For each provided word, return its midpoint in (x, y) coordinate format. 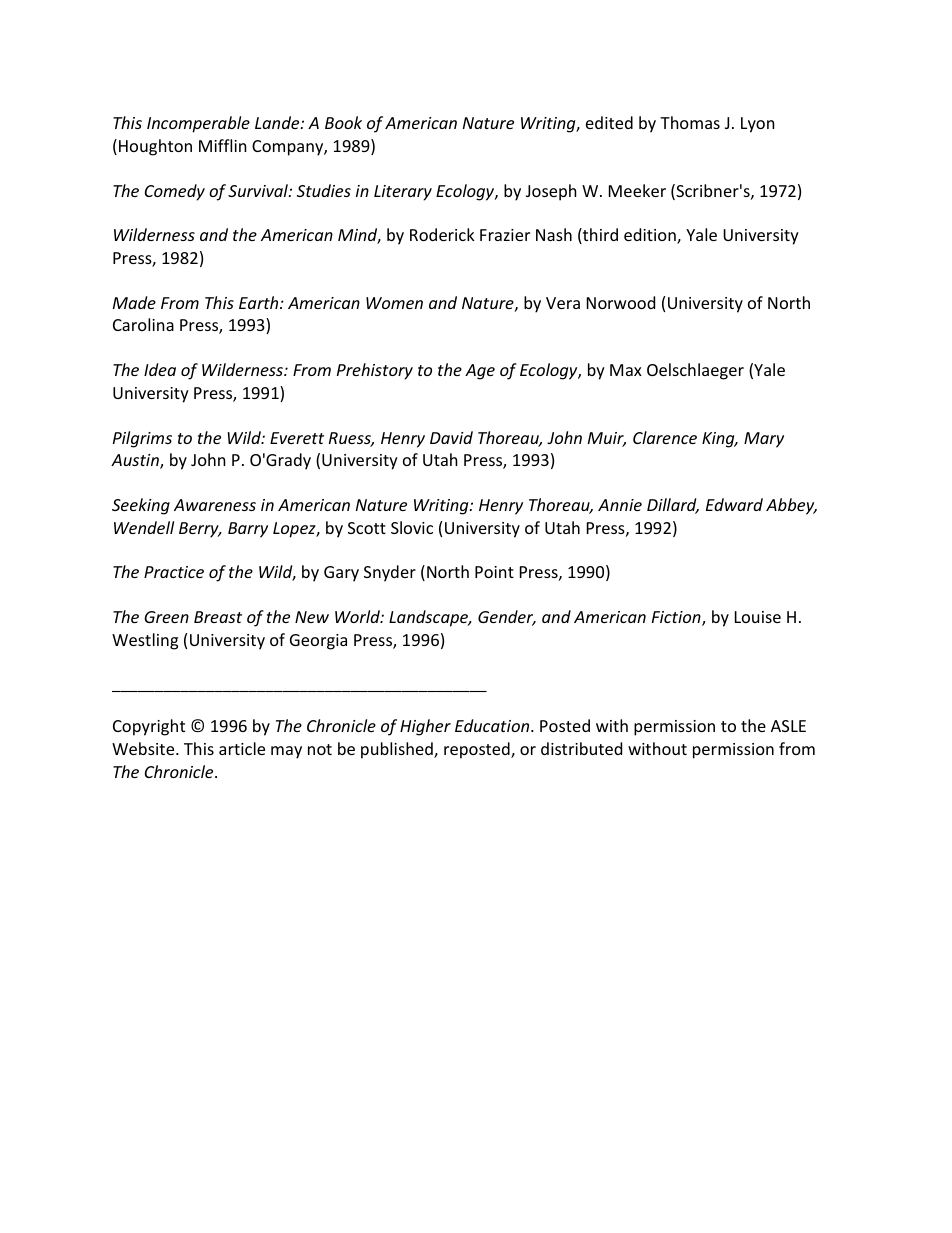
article (242, 748)
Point (494, 572)
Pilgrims (142, 439)
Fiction (677, 618)
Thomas (690, 122)
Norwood (621, 302)
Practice (174, 572)
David (451, 437)
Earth (260, 302)
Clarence (665, 437)
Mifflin (223, 145)
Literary (403, 193)
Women (394, 303)
